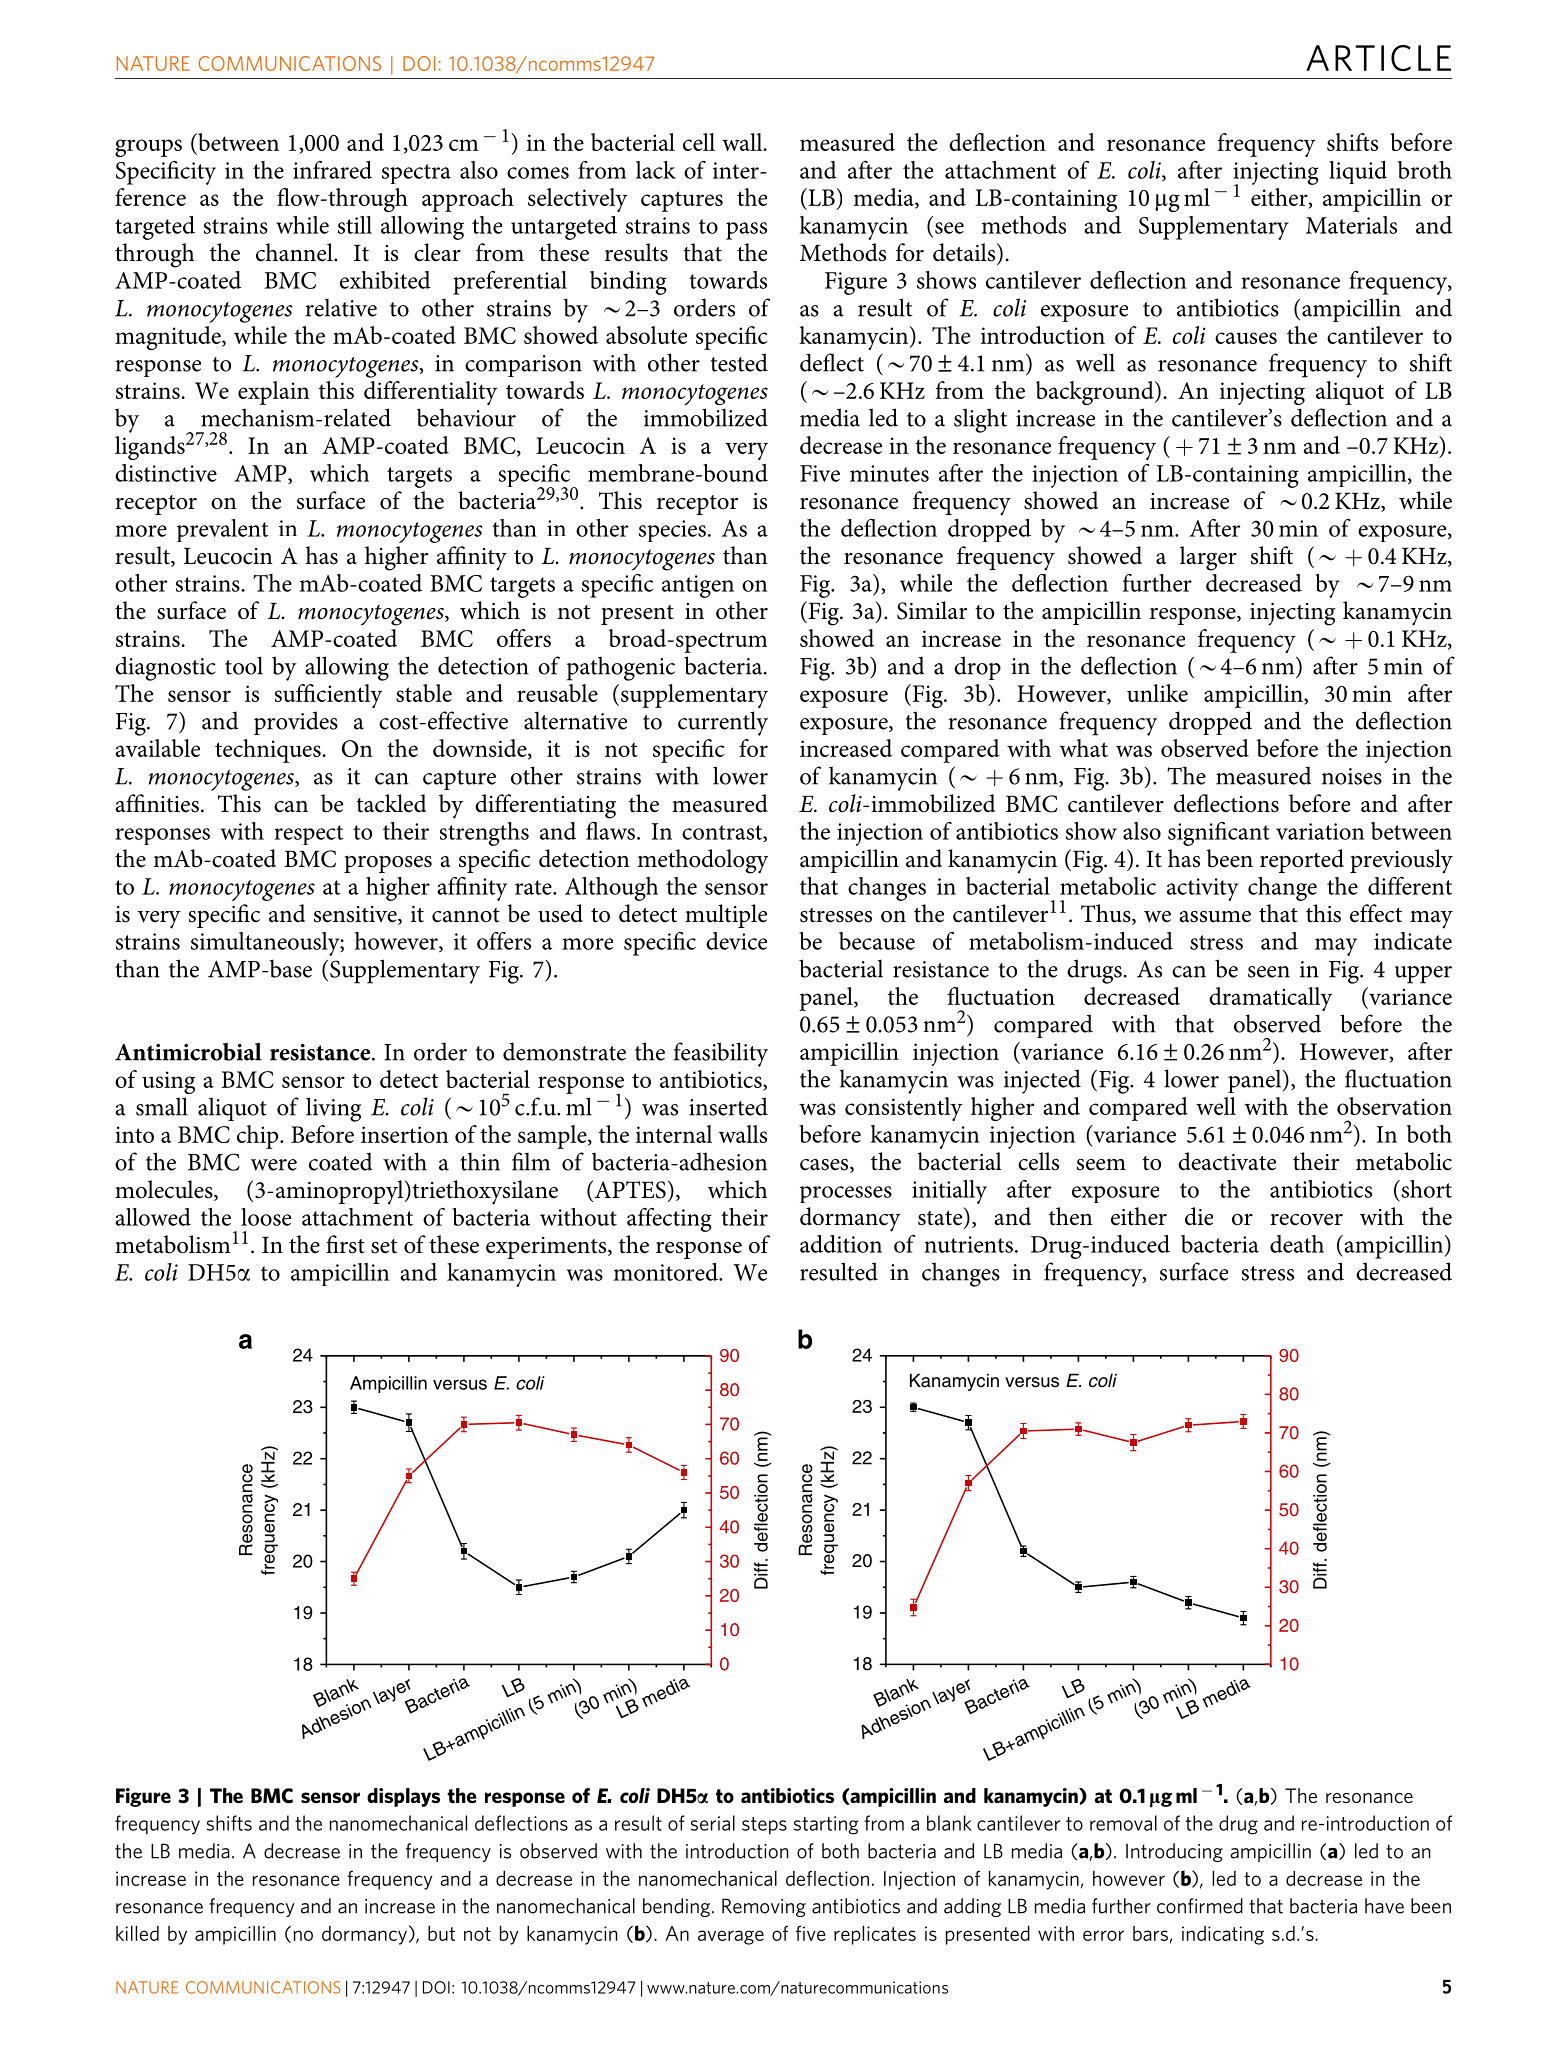 The height and width of the screenshot is (2060, 1567). What do you see at coordinates (736, 941) in the screenshot?
I see `device` at bounding box center [736, 941].
